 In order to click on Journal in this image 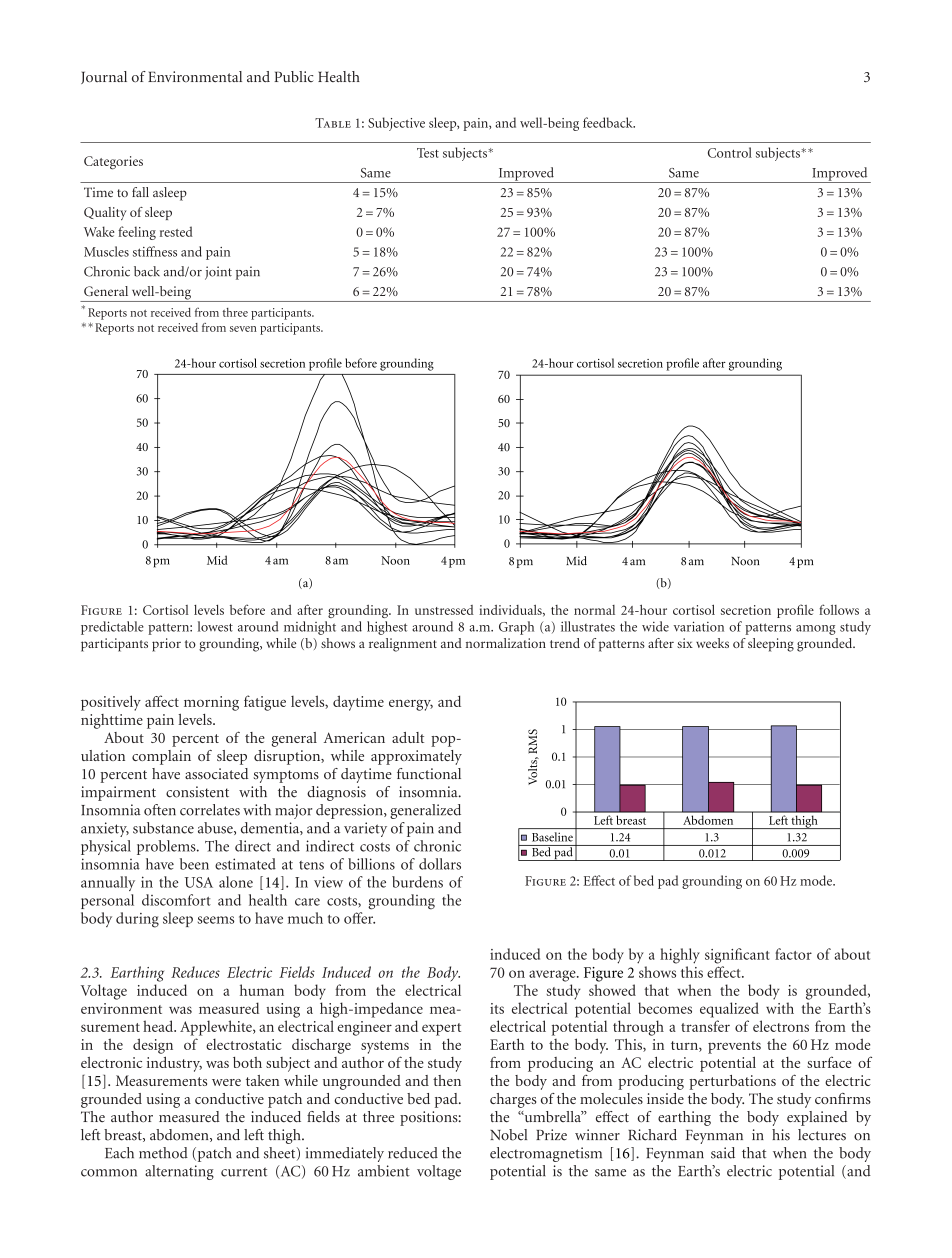, I will do `click(104, 77)`.
